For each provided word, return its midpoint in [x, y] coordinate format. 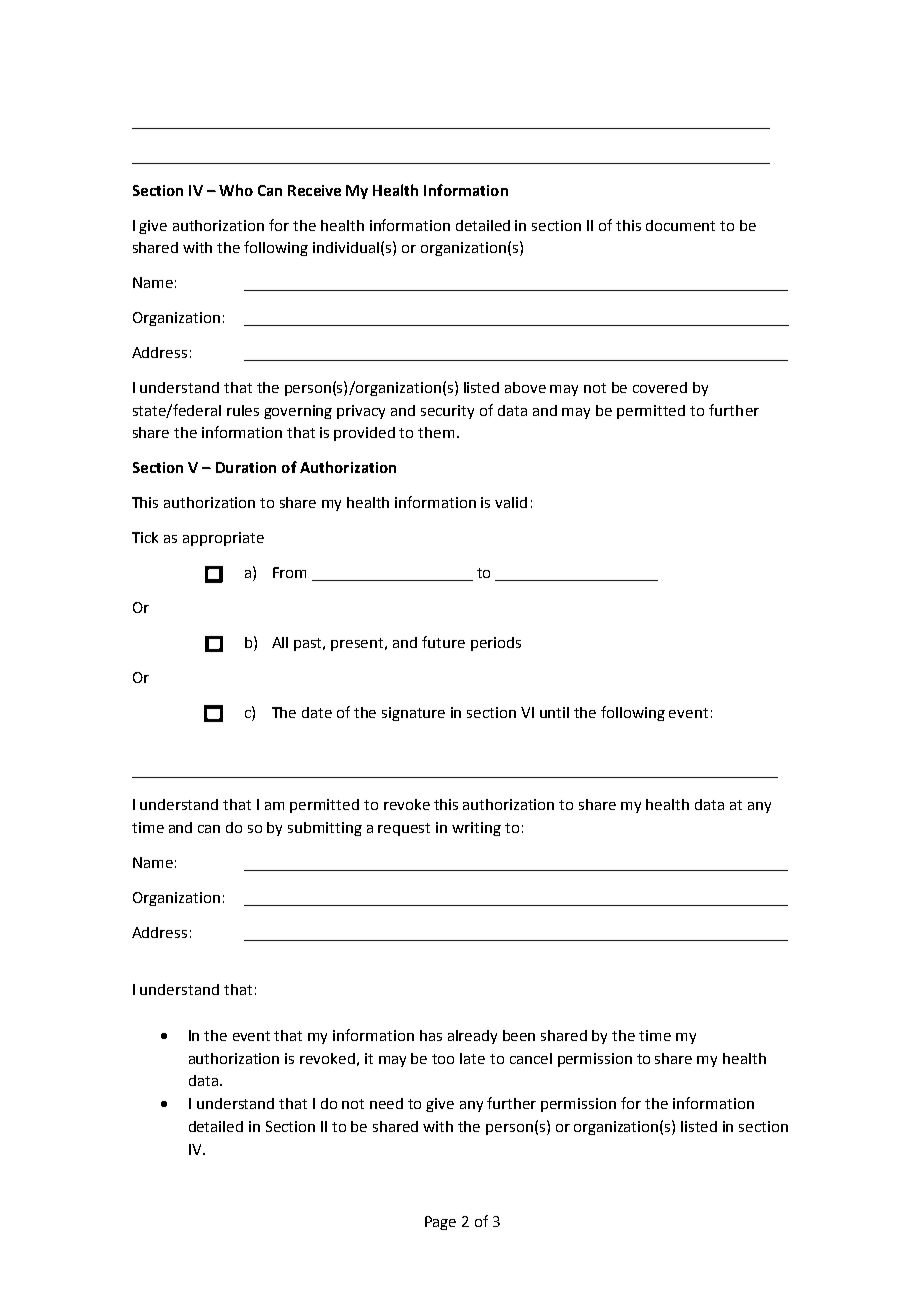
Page [440, 1223]
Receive [314, 190]
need [386, 1103]
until [554, 712]
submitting [325, 829]
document [680, 225]
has [431, 1035]
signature [413, 714]
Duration [246, 467]
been [519, 1035]
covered [660, 387]
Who [236, 190]
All [280, 642]
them [436, 432]
